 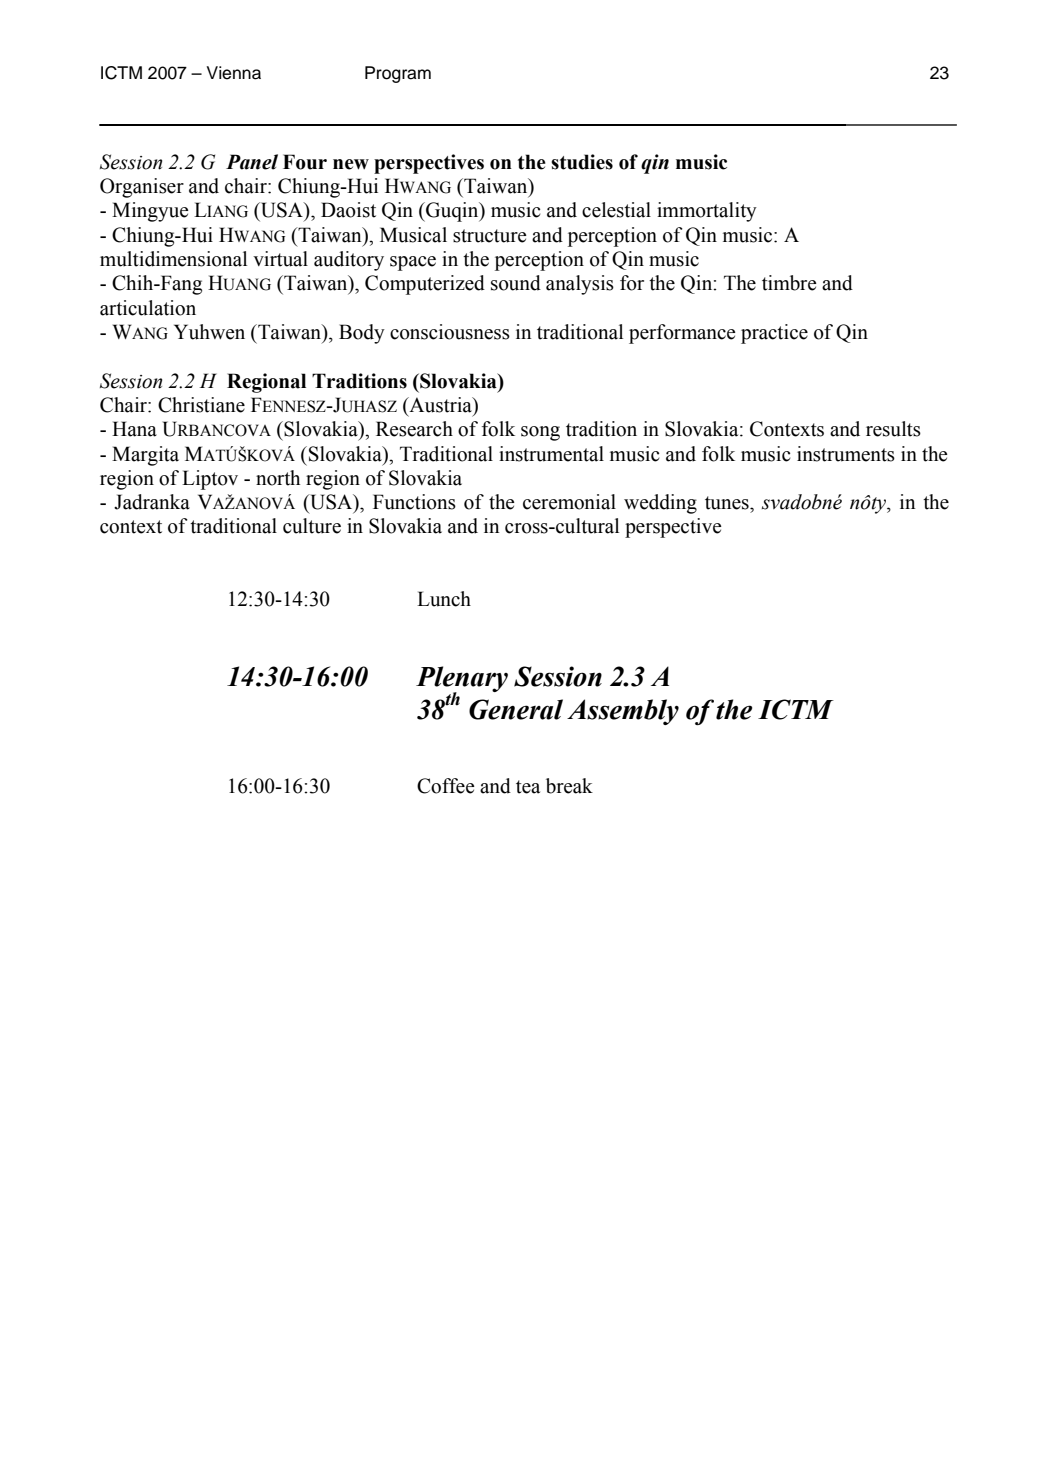 I want to click on Vienna, so click(x=234, y=73).
